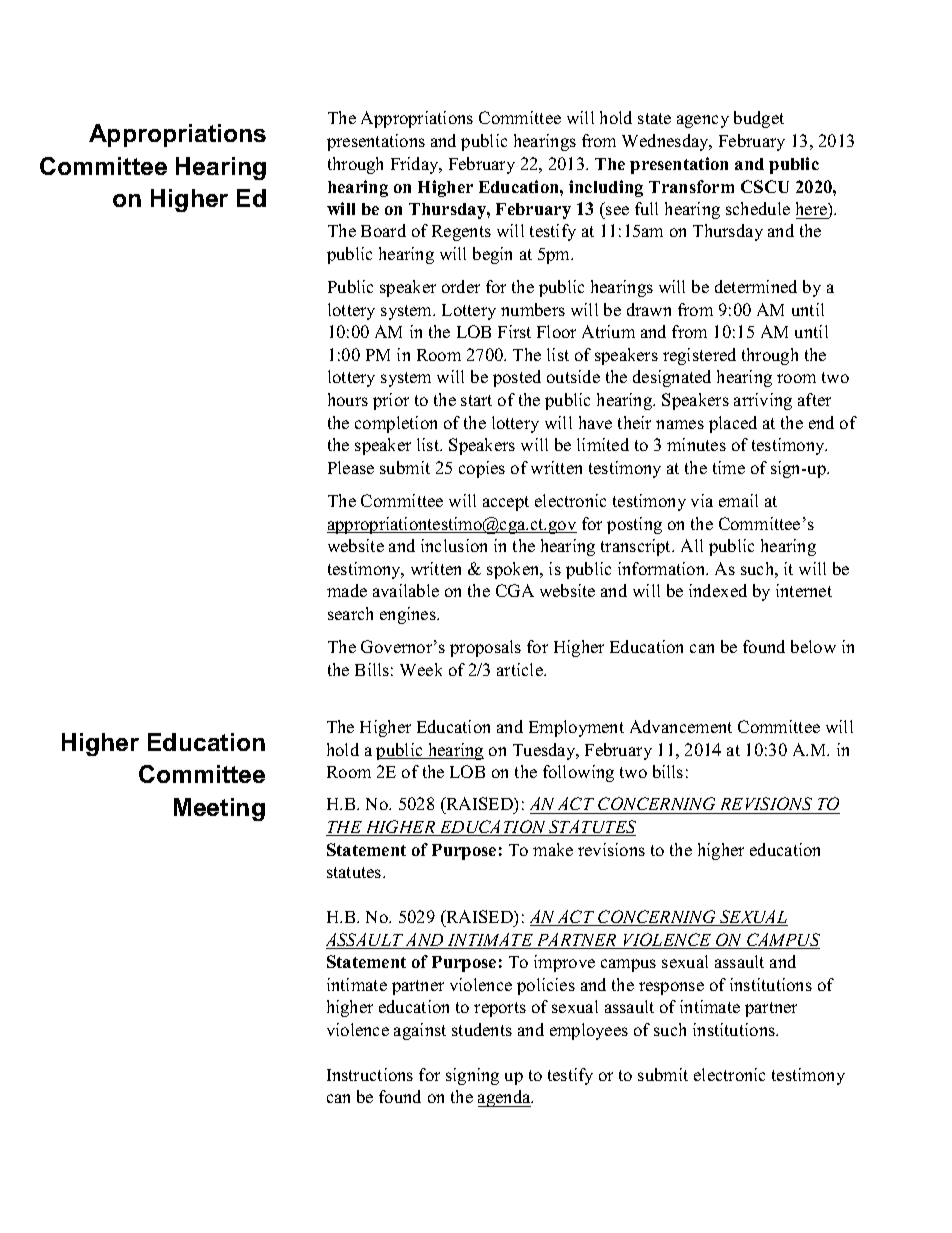 The width and height of the screenshot is (952, 1233). What do you see at coordinates (718, 590) in the screenshot?
I see `indexed` at bounding box center [718, 590].
